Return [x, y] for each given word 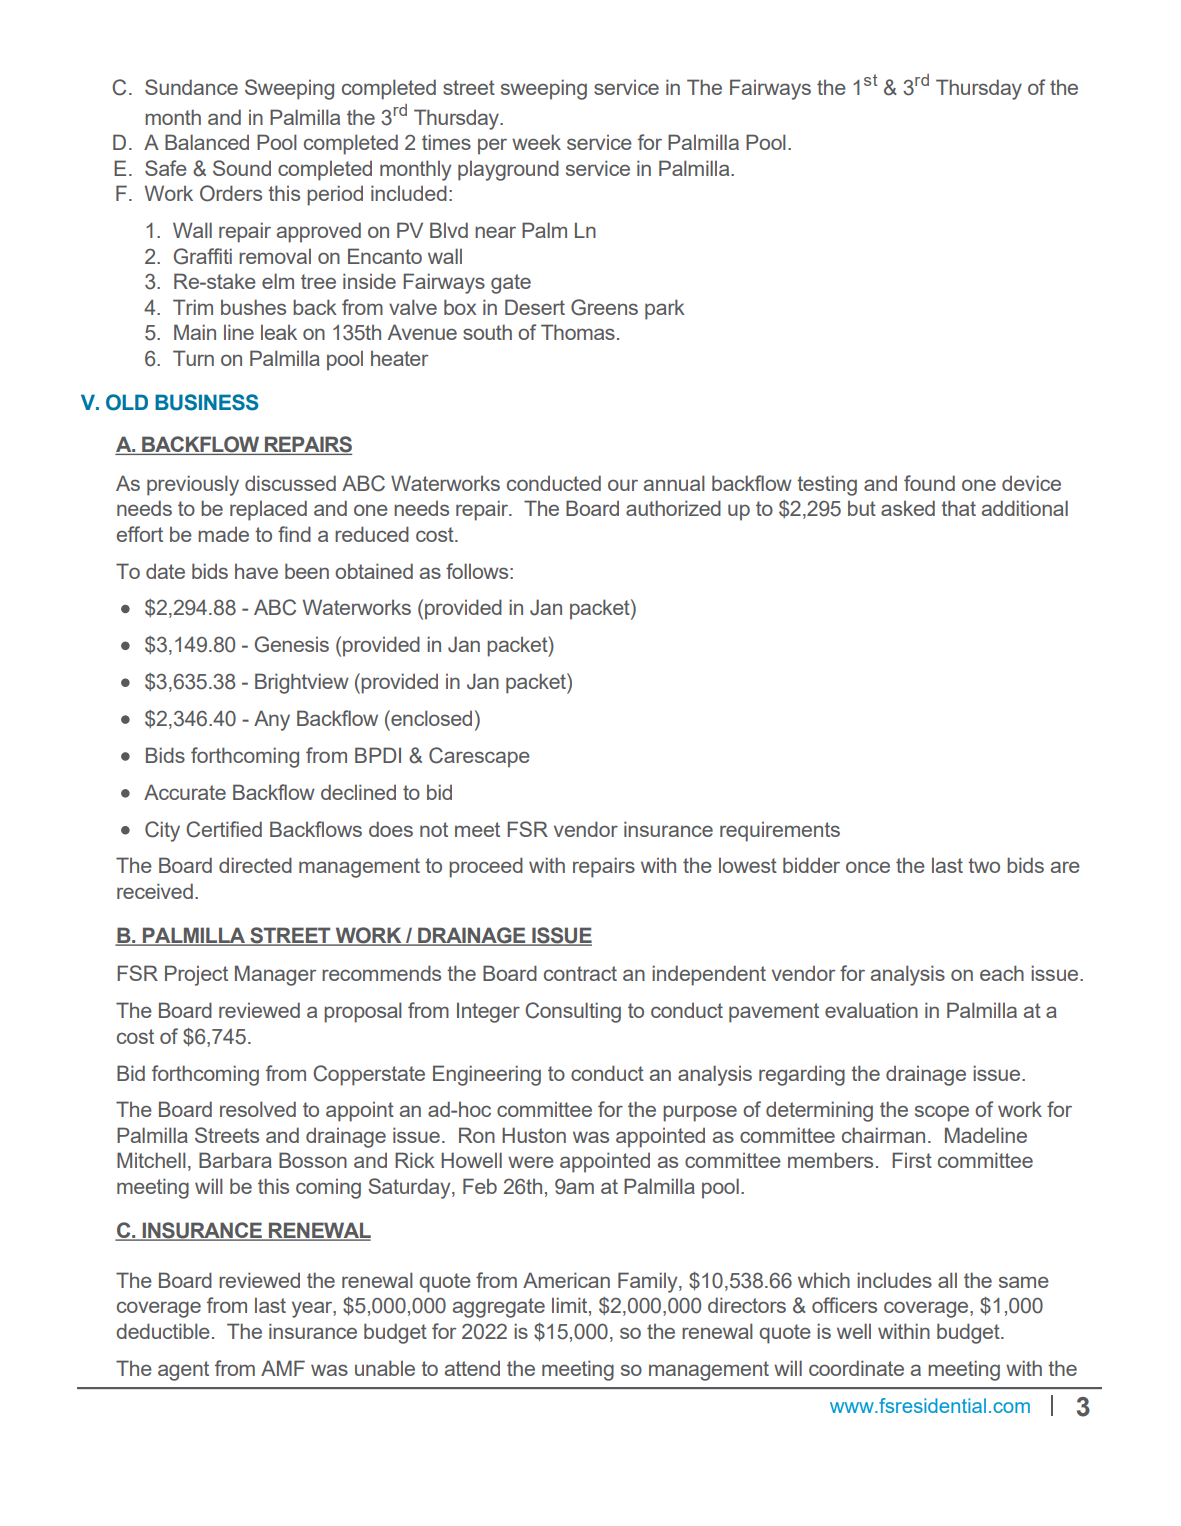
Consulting [573, 1012]
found [929, 483]
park [665, 309]
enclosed [430, 718]
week [536, 142]
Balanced [207, 142]
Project [196, 975]
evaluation [871, 1010]
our [623, 485]
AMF [283, 1368]
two [984, 865]
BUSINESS [207, 402]
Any [272, 720]
